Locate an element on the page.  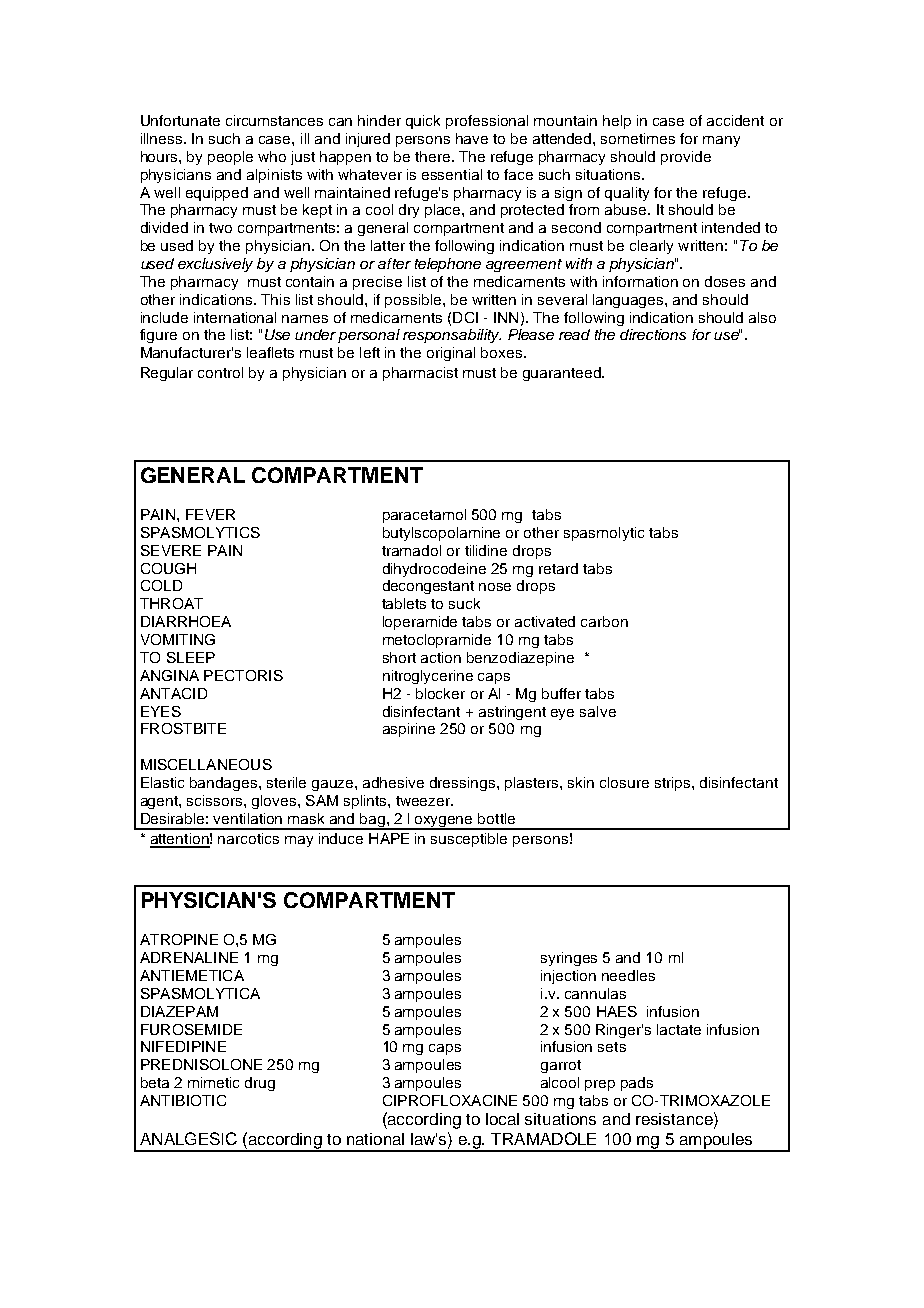
provide is located at coordinates (686, 158).
